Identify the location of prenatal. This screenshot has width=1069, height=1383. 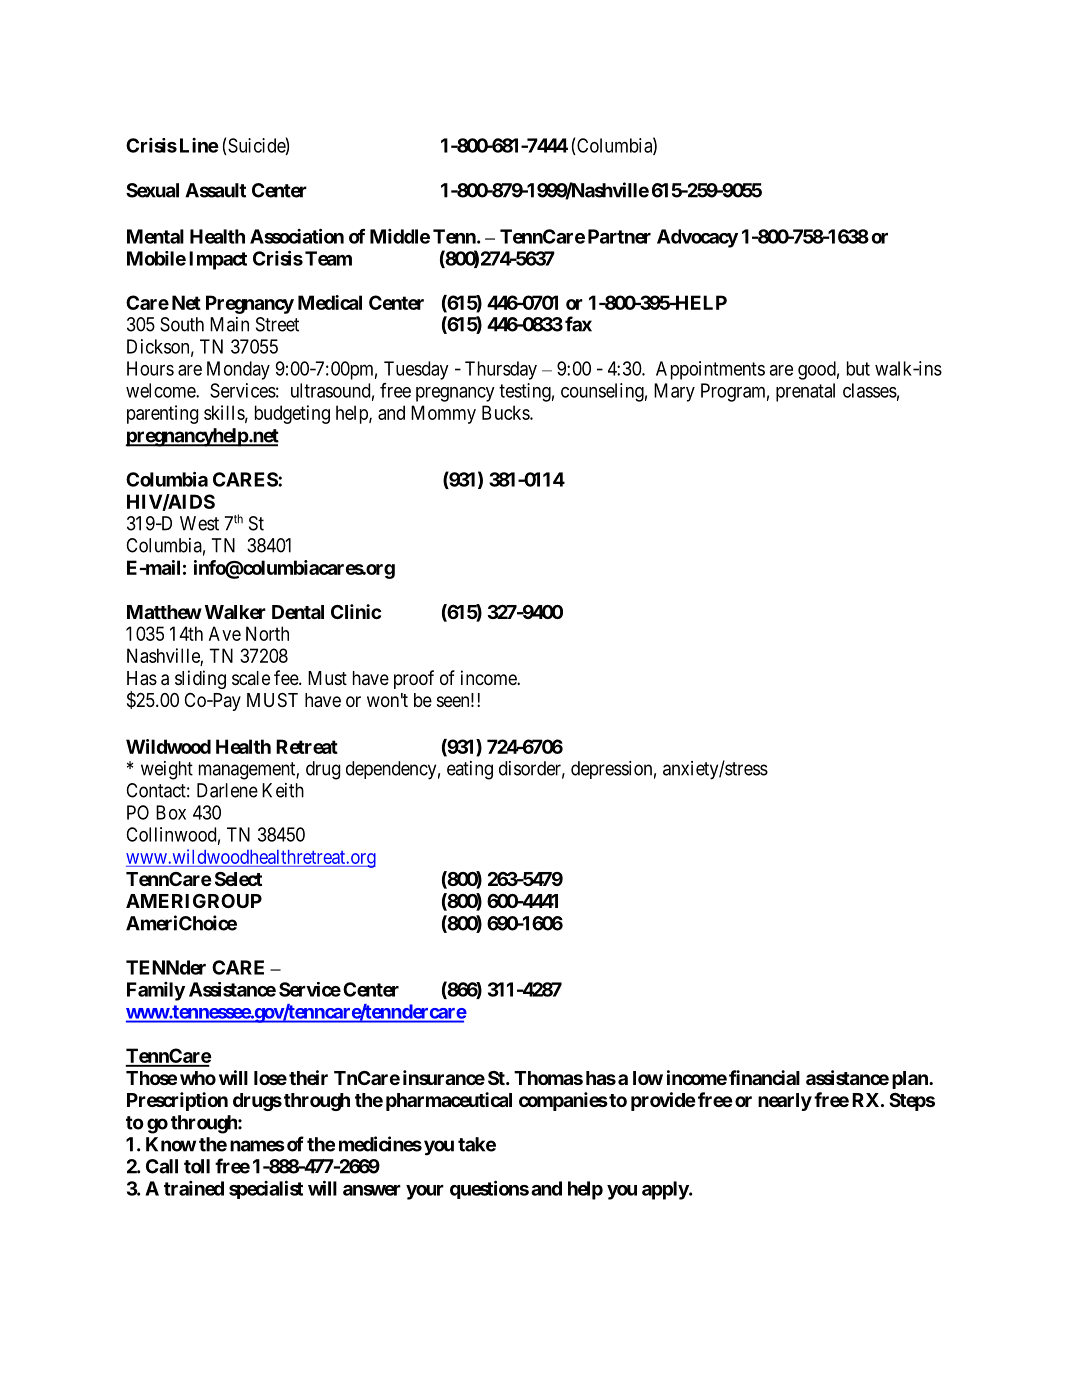
(805, 392).
